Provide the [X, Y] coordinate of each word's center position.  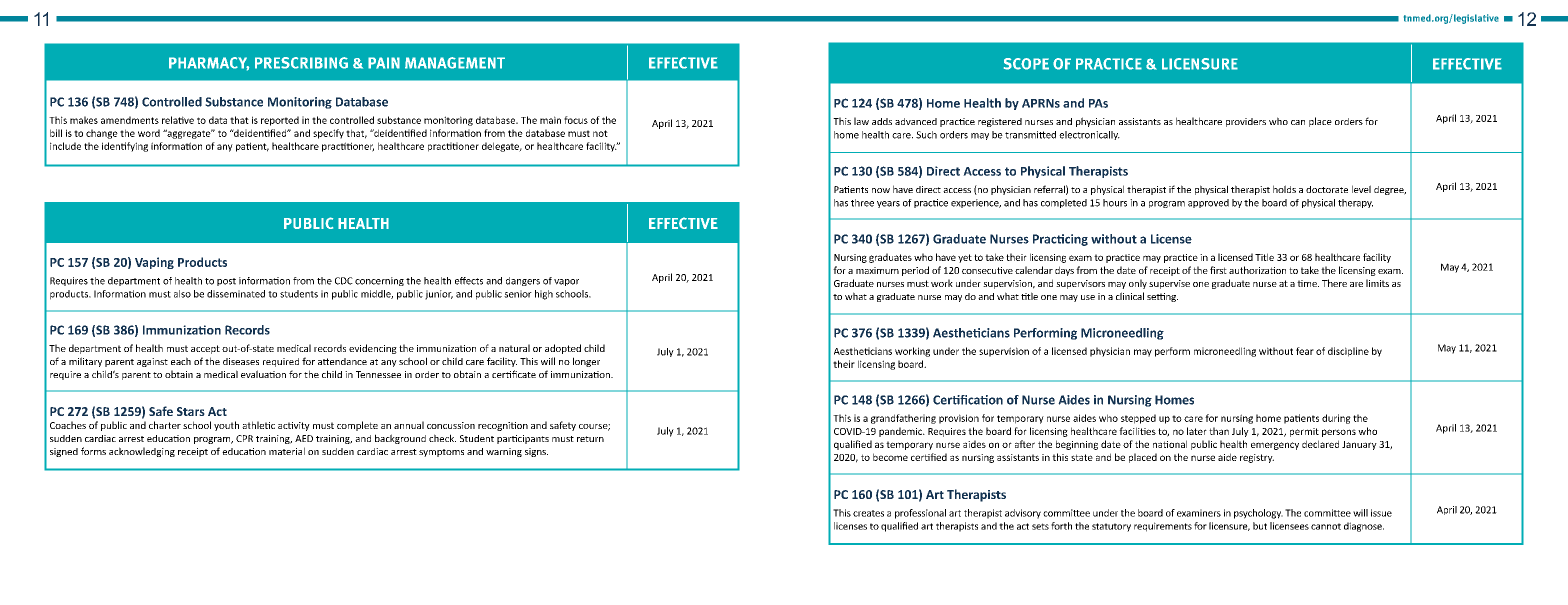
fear [1305, 351]
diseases [241, 361]
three [862, 203]
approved [1208, 203]
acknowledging [142, 452]
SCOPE [1026, 64]
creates [868, 513]
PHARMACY [209, 64]
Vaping [154, 263]
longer [586, 362]
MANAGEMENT [455, 63]
